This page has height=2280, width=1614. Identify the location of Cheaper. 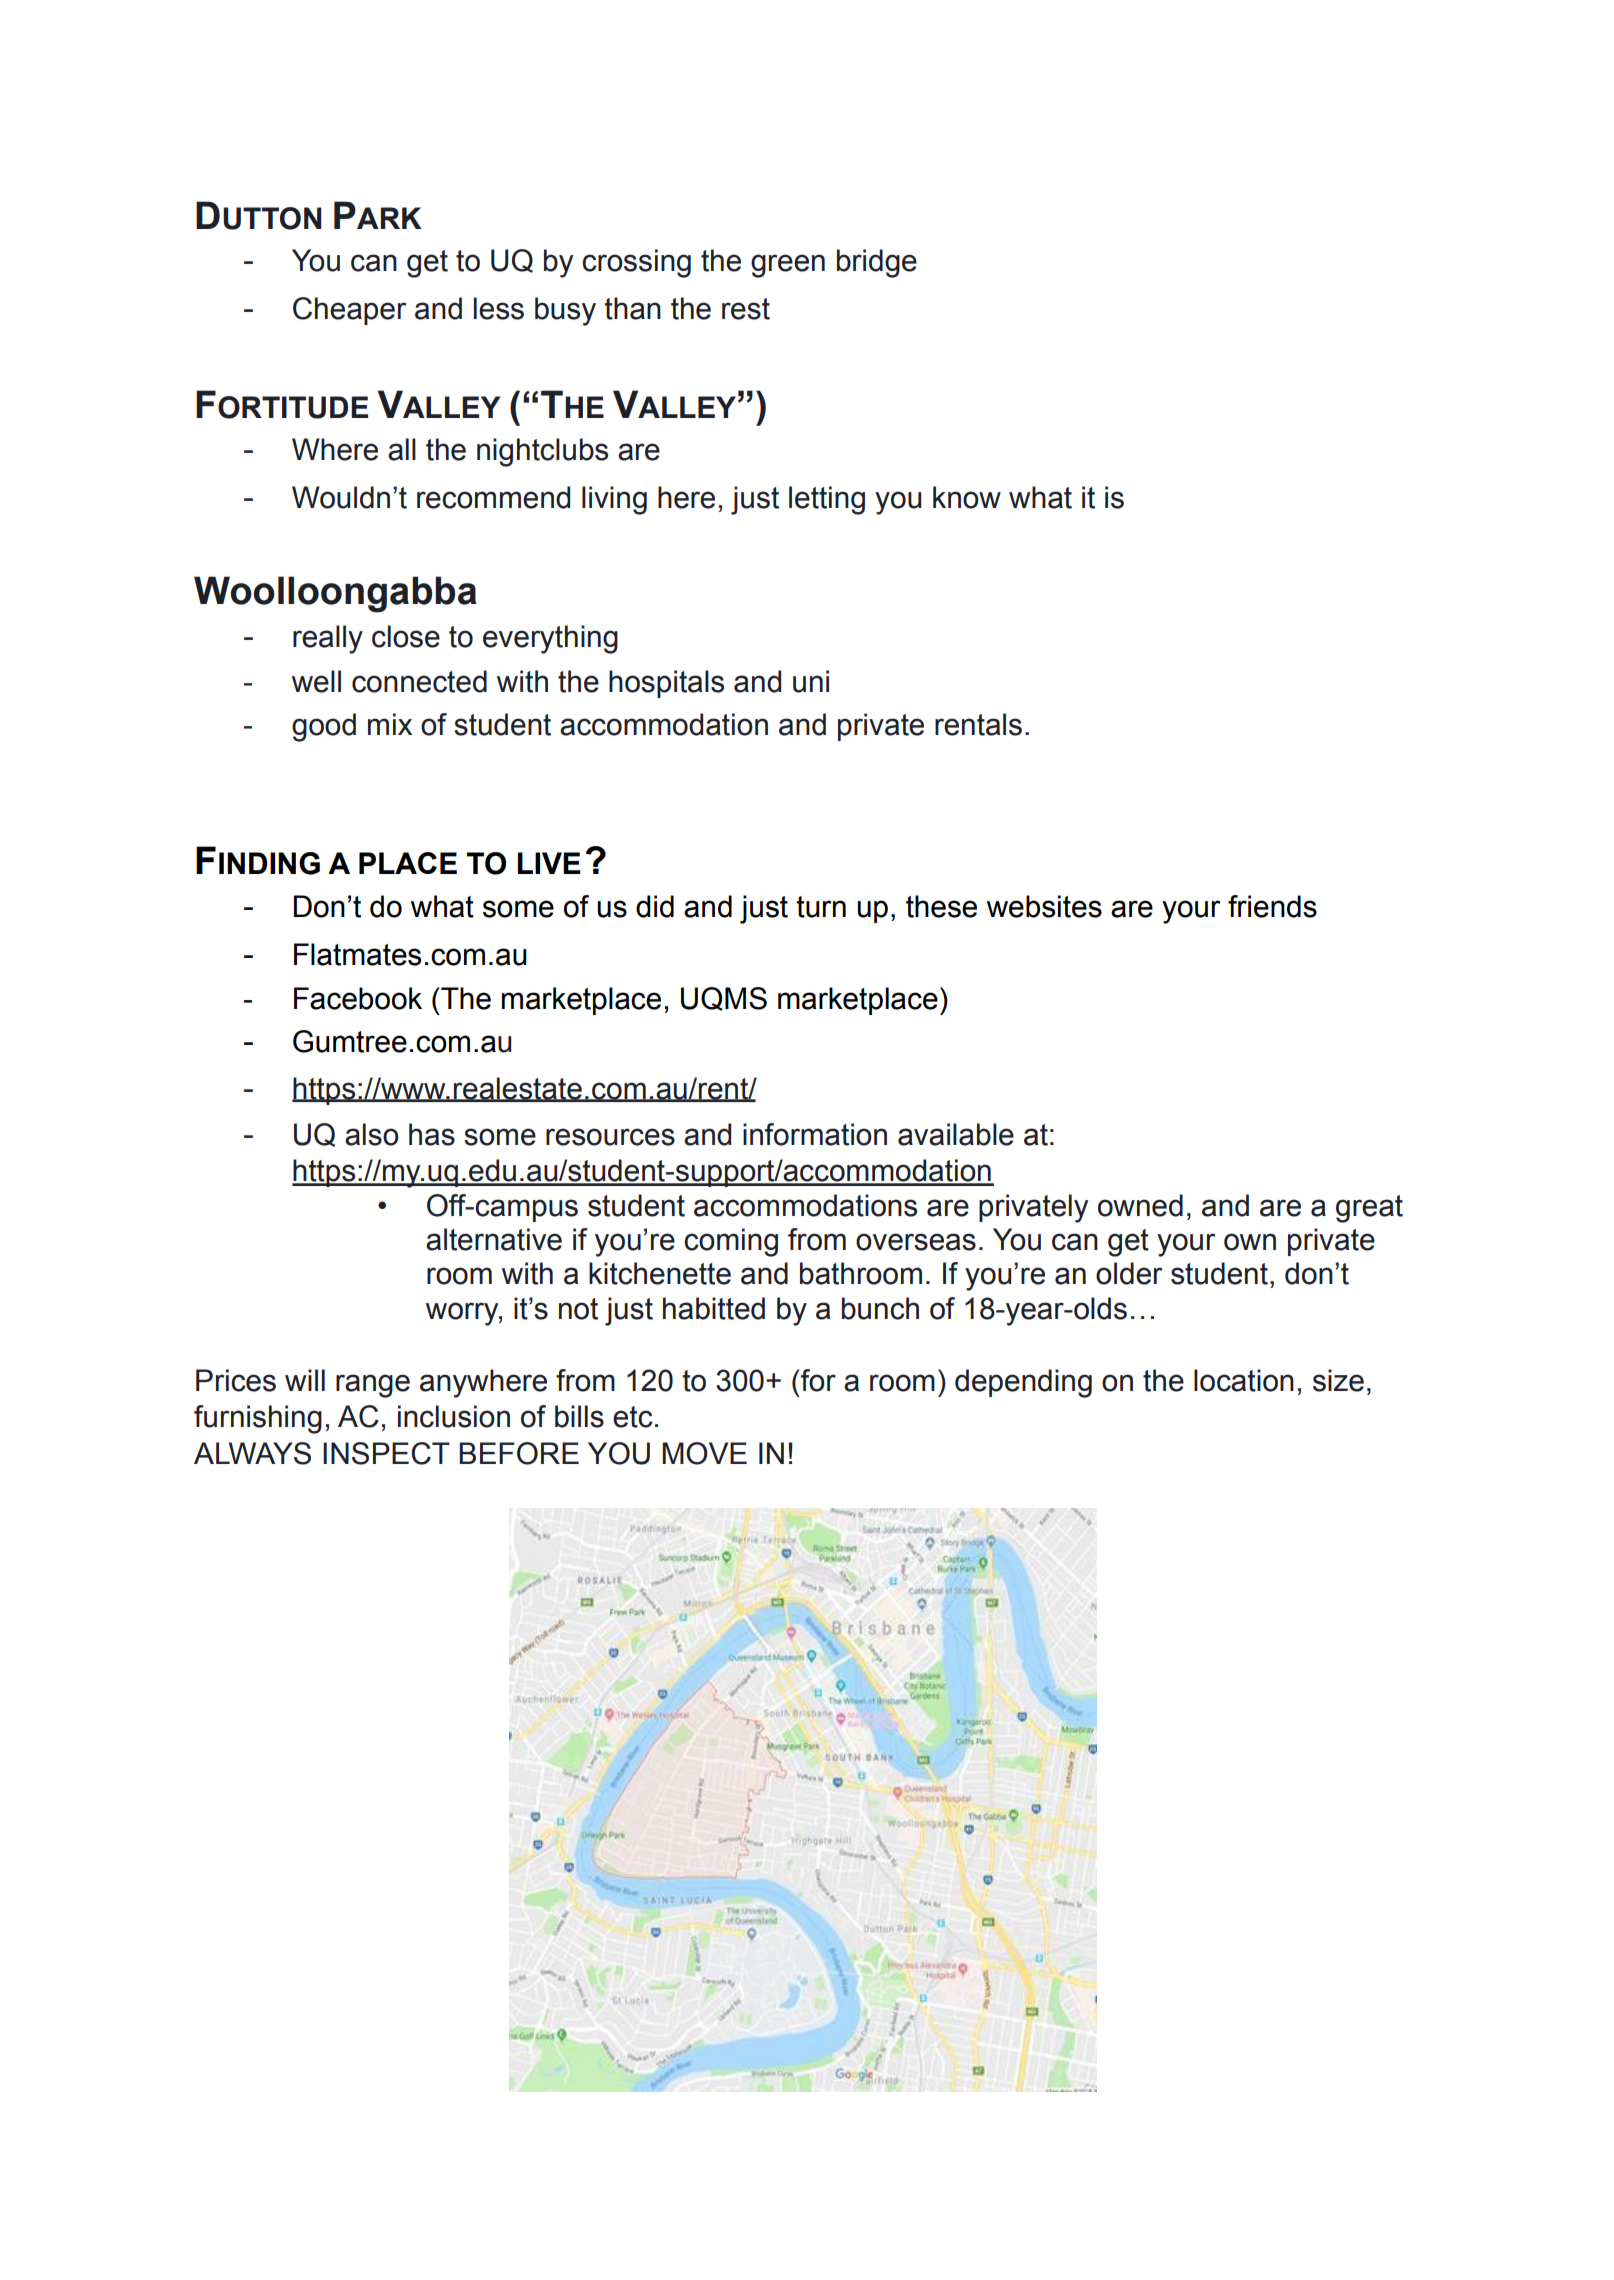
(349, 311).
